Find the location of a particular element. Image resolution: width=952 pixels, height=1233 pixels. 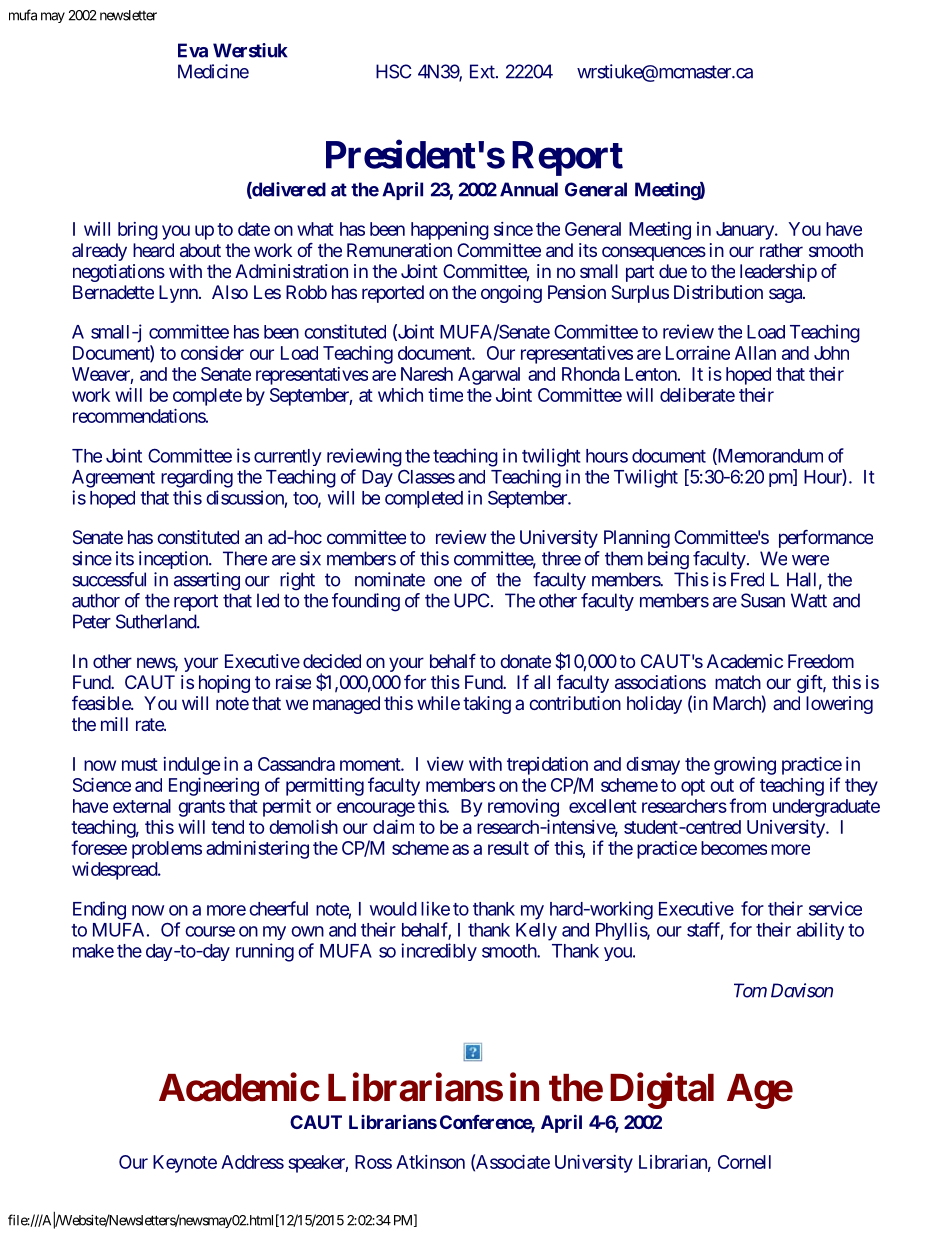

Atkinson is located at coordinates (430, 1162).
